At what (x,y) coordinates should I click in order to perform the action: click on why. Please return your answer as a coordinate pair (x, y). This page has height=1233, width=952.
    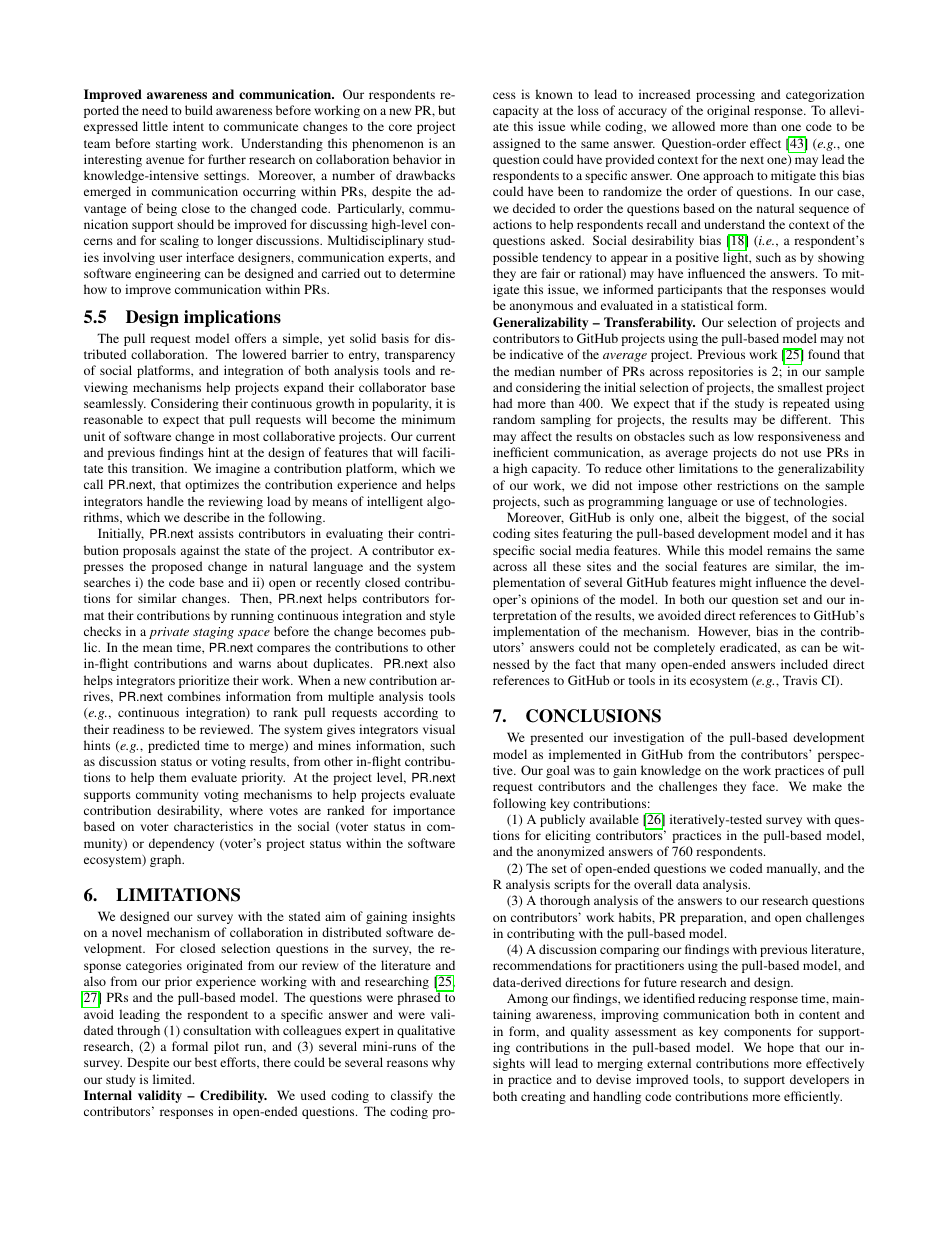
    Looking at the image, I should click on (443, 1063).
